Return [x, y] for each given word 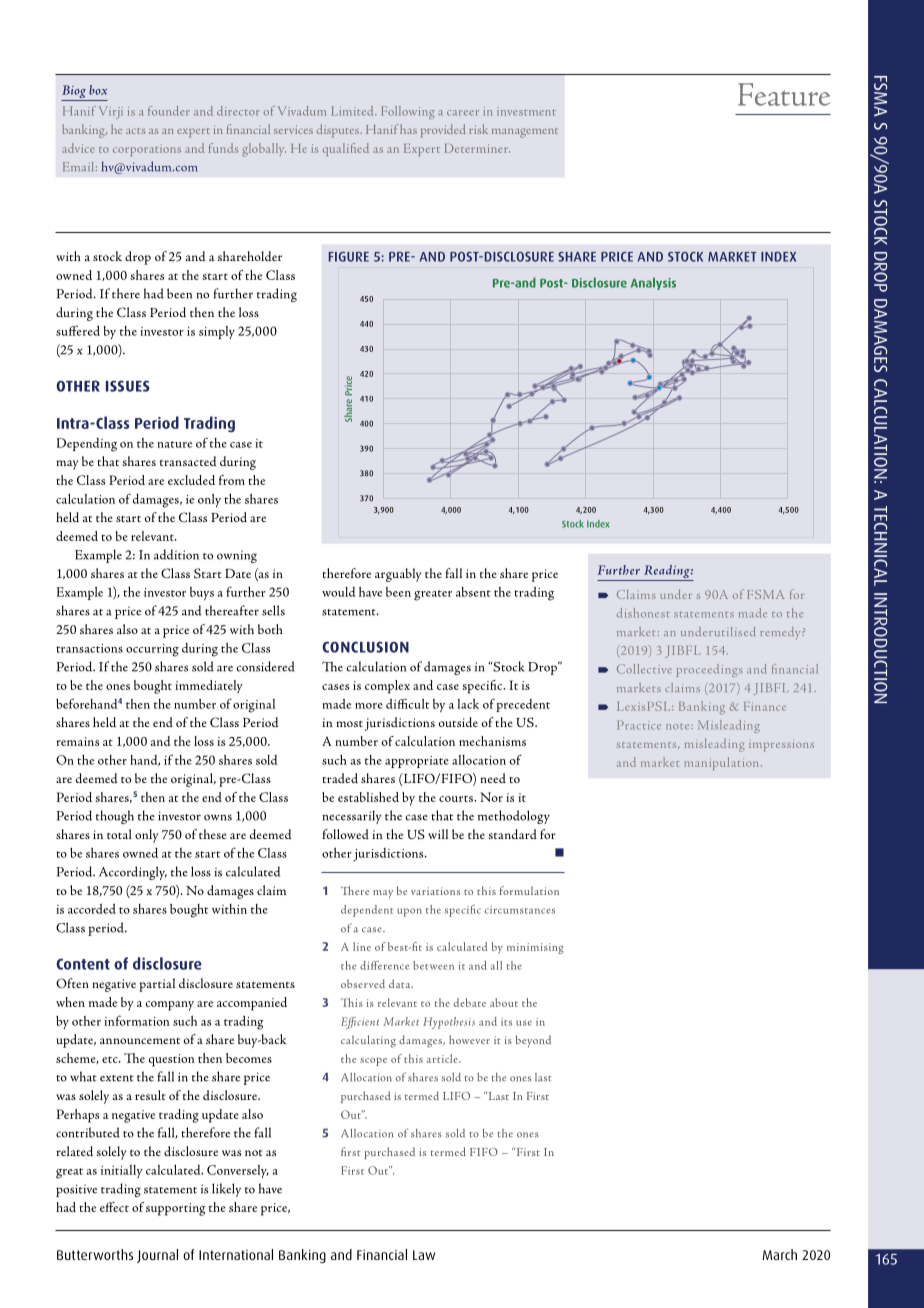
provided [443, 131]
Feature [784, 94]
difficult [407, 703]
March [779, 1254]
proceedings [709, 670]
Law [424, 1255]
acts [135, 131]
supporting [176, 1209]
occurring [152, 650]
